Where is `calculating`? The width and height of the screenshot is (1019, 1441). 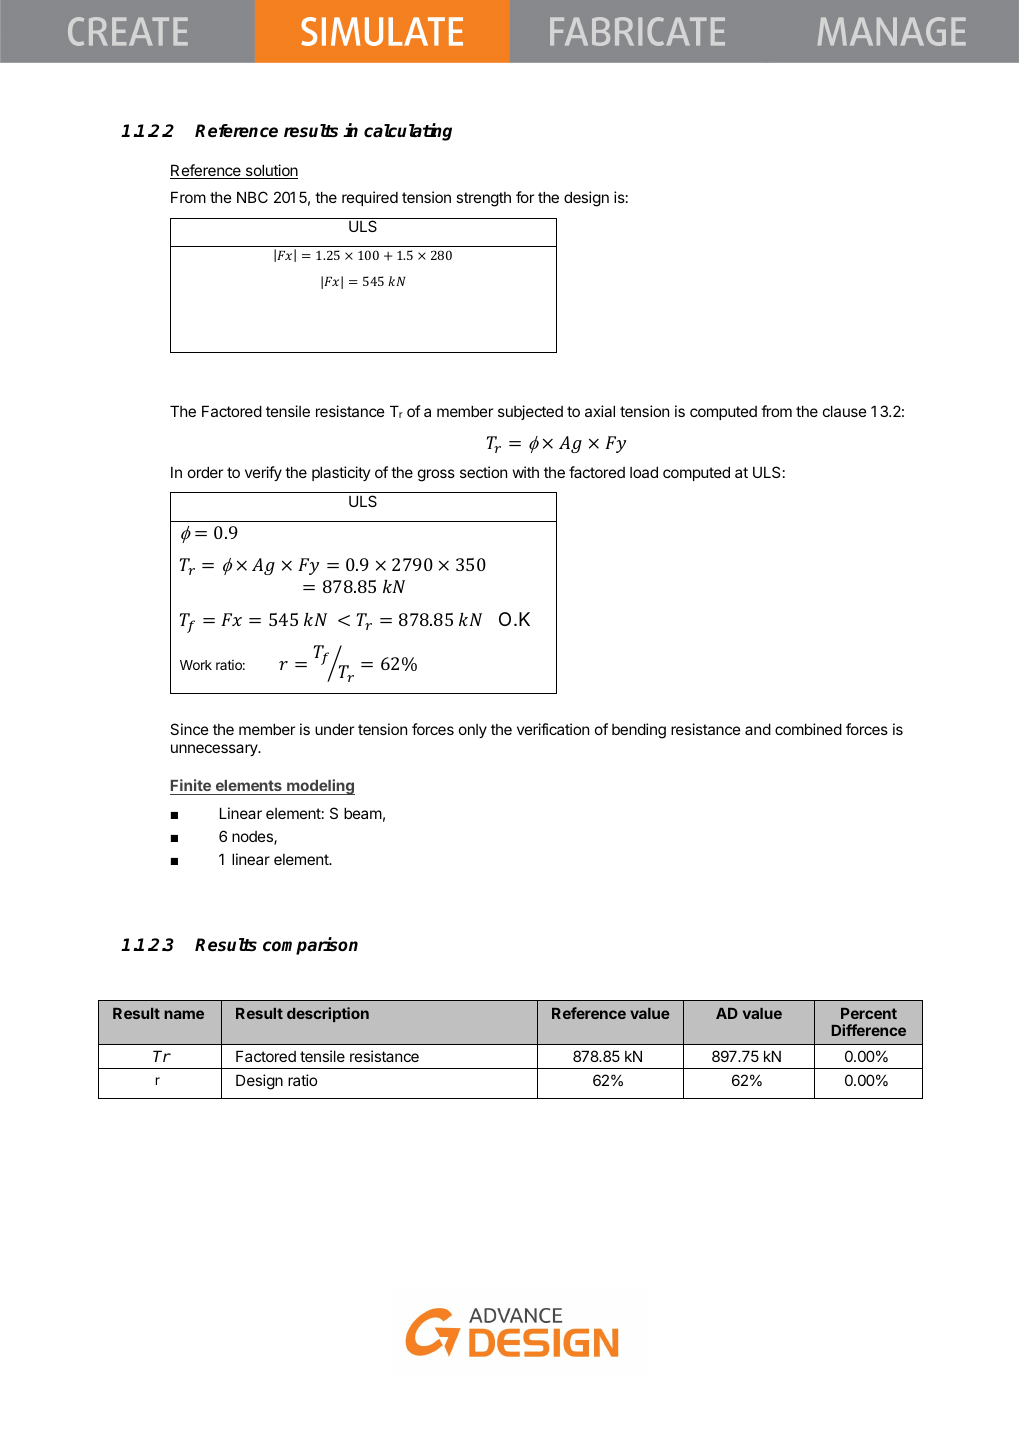
calculating is located at coordinates (408, 132).
